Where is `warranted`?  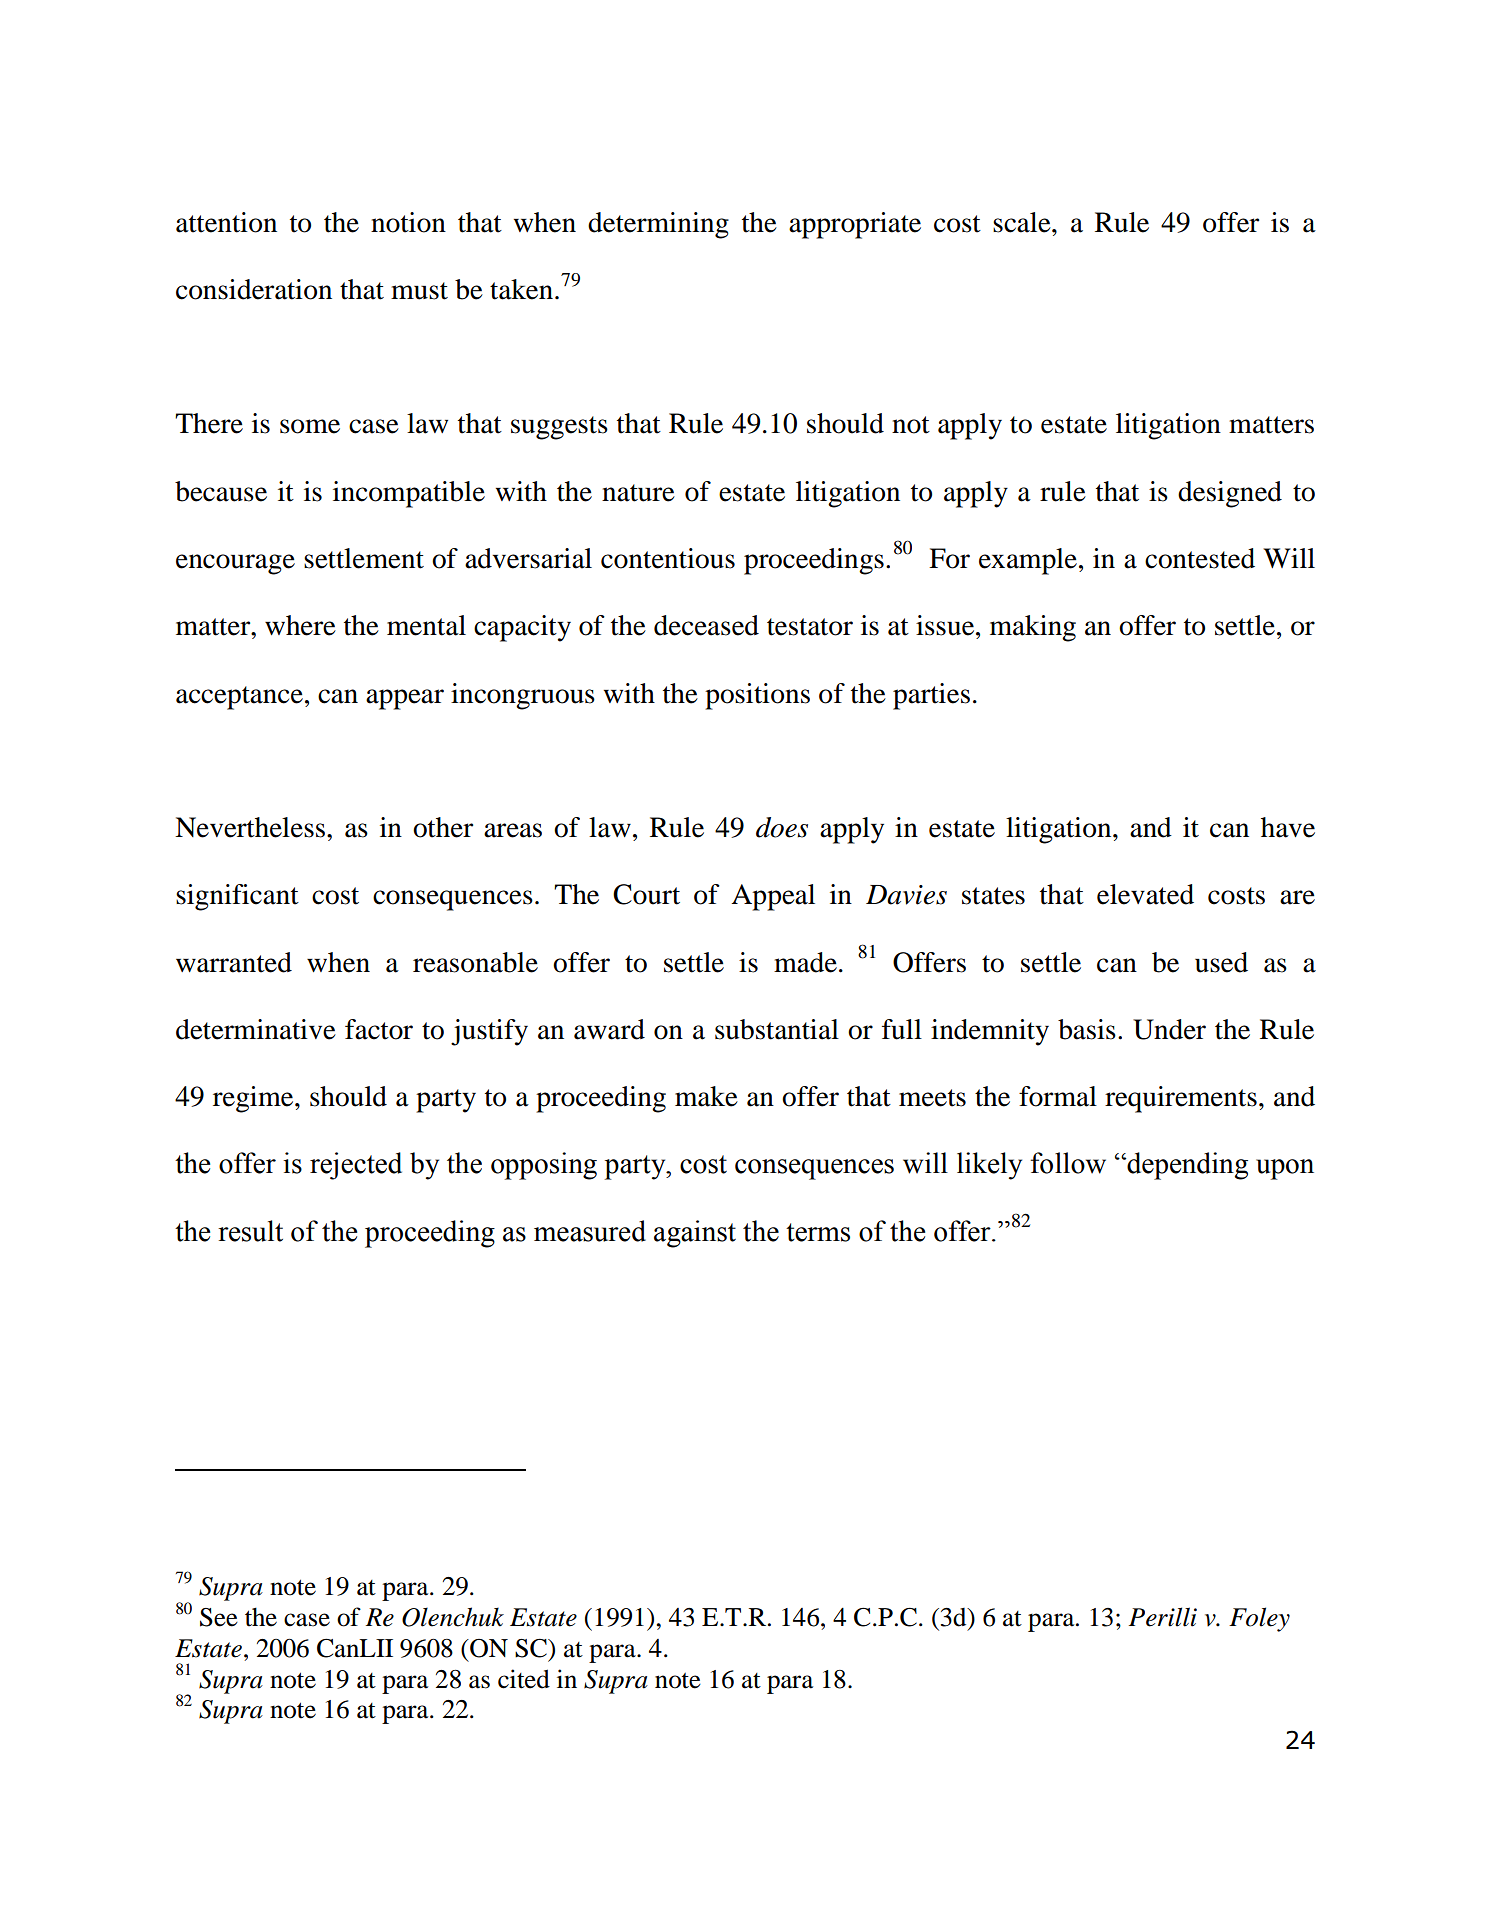
warranted is located at coordinates (234, 962).
